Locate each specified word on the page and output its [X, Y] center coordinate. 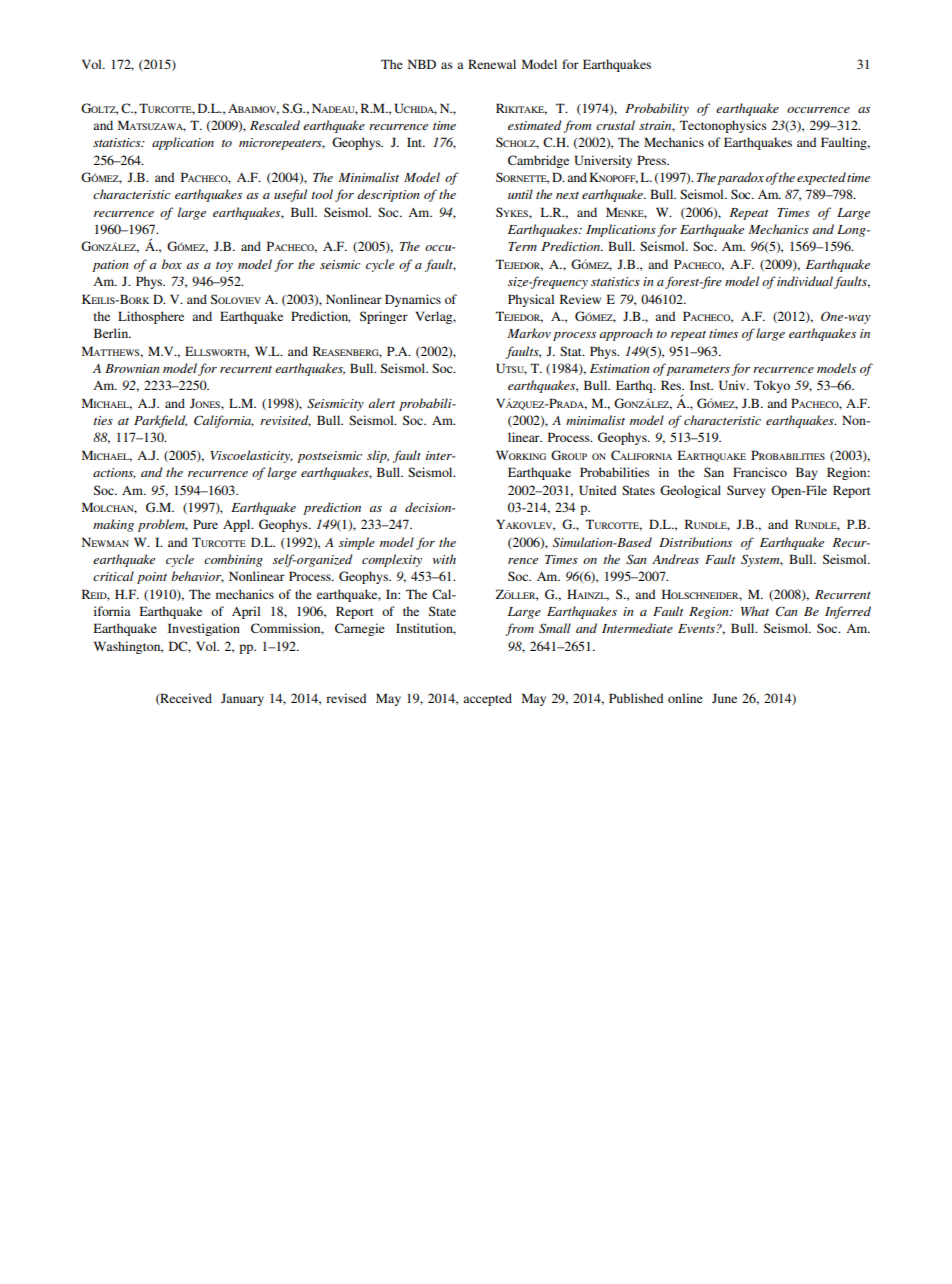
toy [224, 267]
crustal [615, 125]
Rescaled [275, 125]
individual [805, 281]
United [598, 490]
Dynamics [413, 300]
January [242, 699]
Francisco [760, 472]
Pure [205, 524]
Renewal [492, 64]
